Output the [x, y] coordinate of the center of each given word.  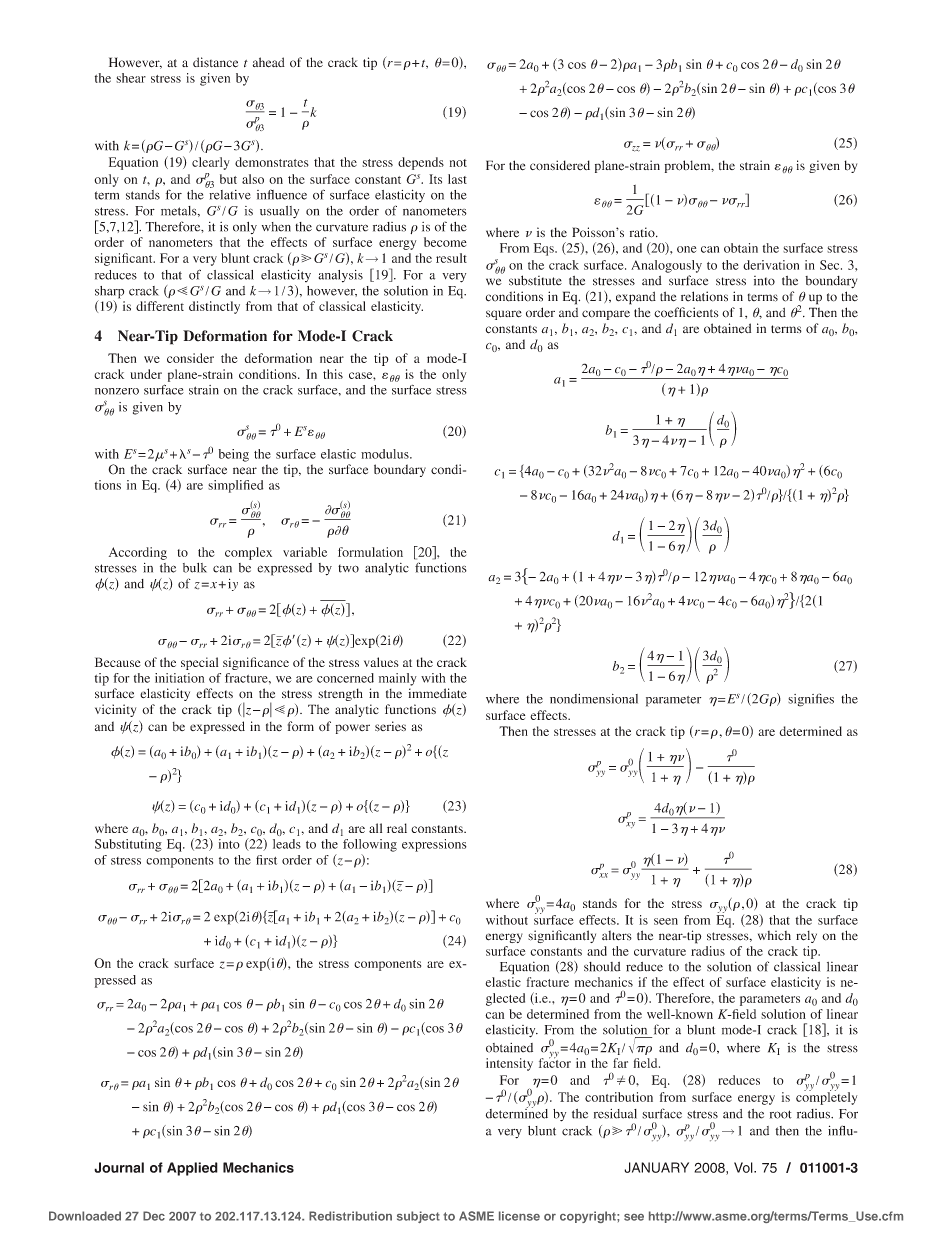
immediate [438, 693]
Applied [192, 1169]
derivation [771, 265]
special [199, 663]
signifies [811, 700]
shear [131, 78]
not [458, 163]
